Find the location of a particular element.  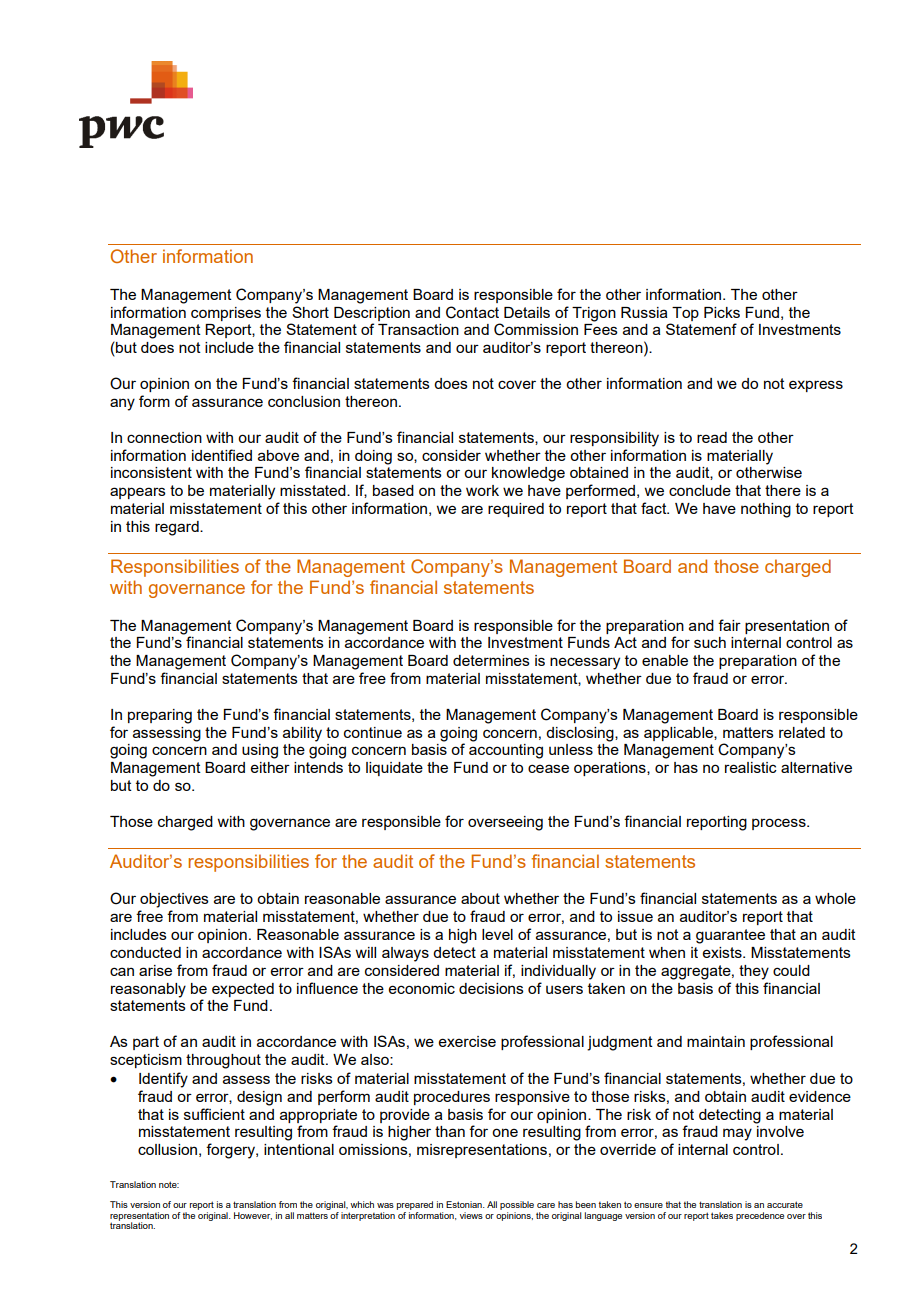

maintain is located at coordinates (716, 1041).
